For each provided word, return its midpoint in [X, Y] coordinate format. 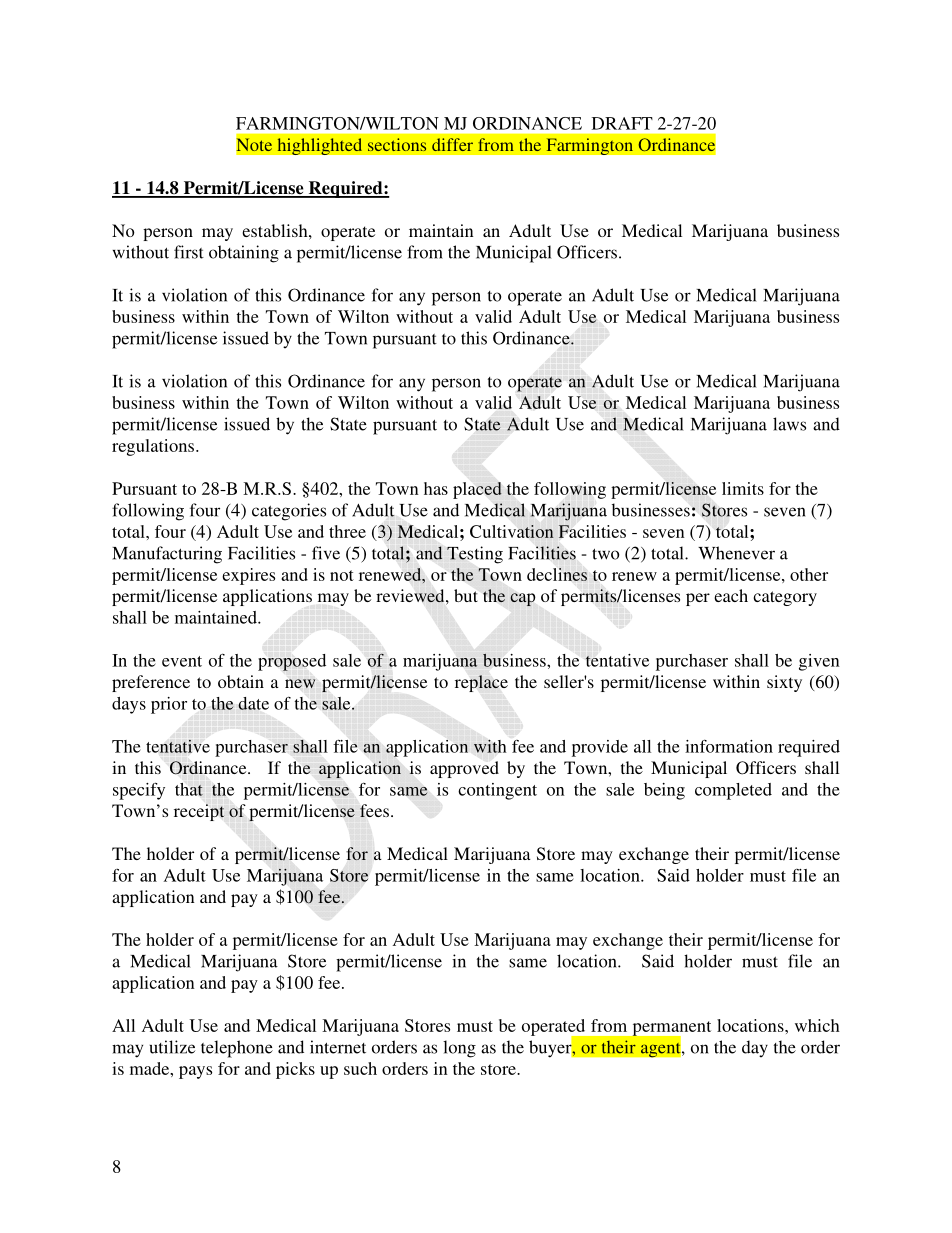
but [466, 595]
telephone [237, 1049]
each [731, 595]
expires [248, 576]
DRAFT [622, 123]
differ [452, 144]
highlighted [319, 146]
